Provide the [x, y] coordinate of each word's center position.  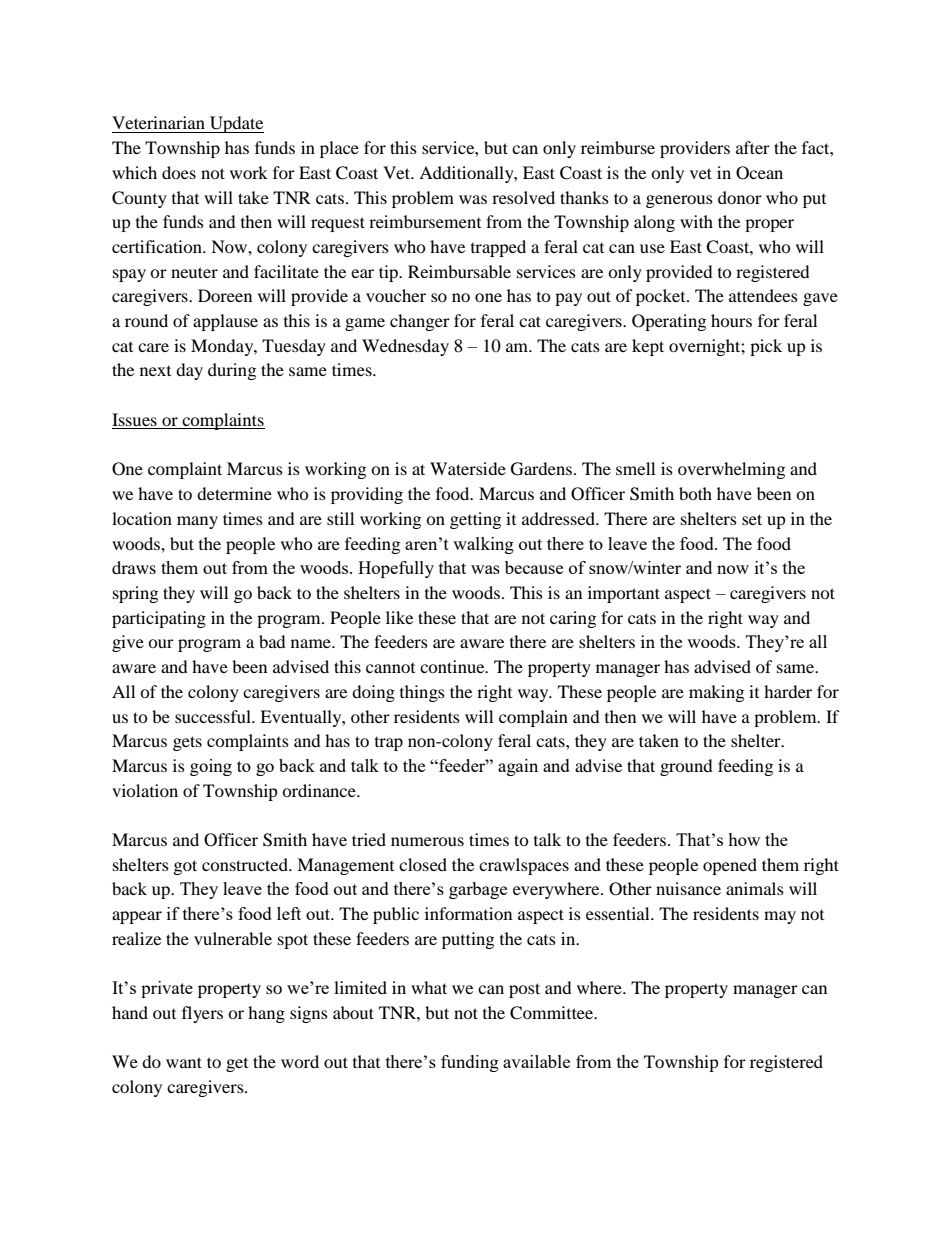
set [752, 519]
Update [236, 124]
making [716, 693]
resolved [523, 197]
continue [453, 666]
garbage [478, 890]
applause [225, 322]
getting [475, 520]
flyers [202, 1014]
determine [234, 493]
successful [214, 716]
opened [730, 866]
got [185, 867]
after [753, 147]
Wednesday [405, 347]
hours [731, 320]
